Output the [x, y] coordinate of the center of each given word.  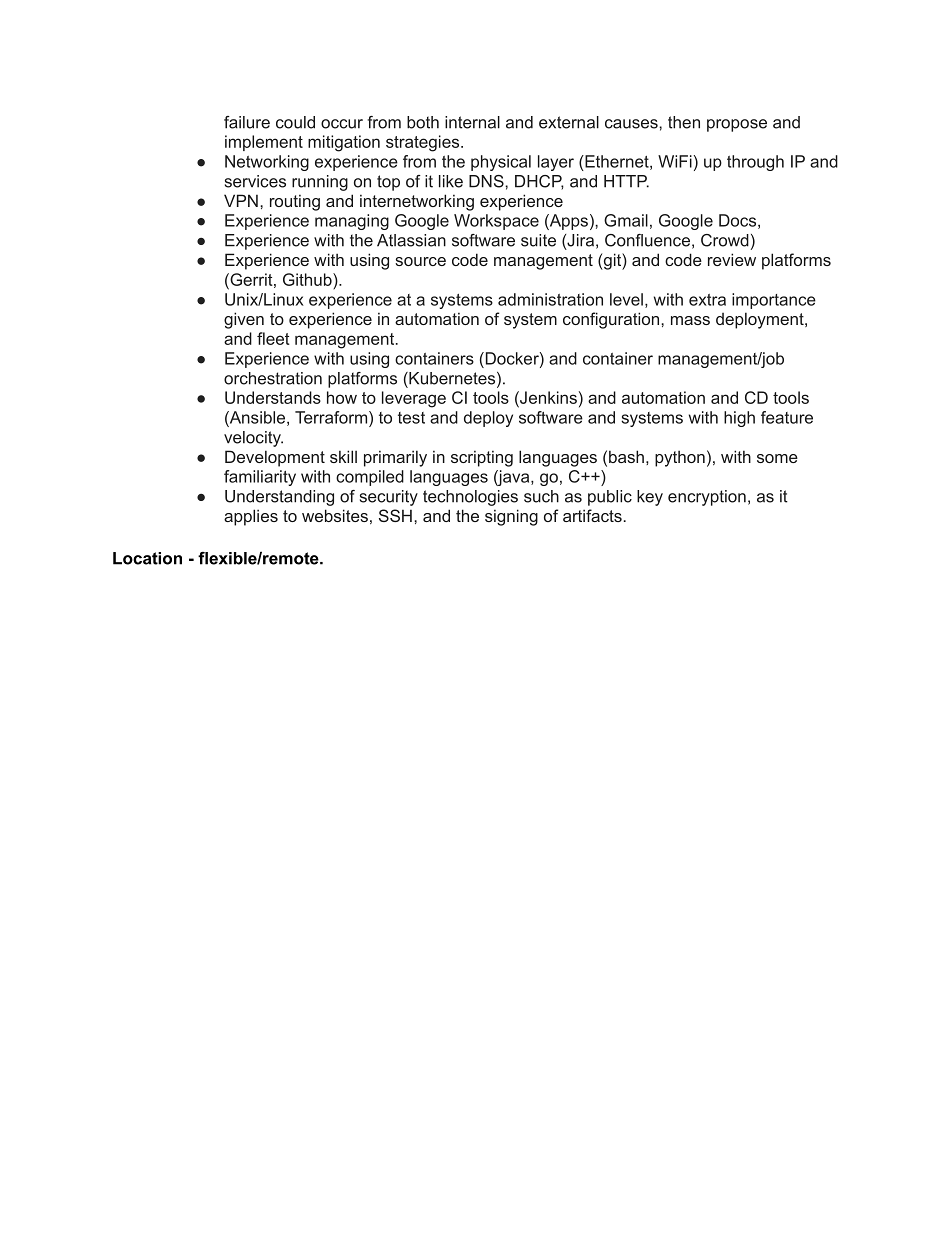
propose [737, 125]
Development [275, 458]
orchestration [273, 378]
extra [707, 300]
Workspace [496, 222]
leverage [414, 399]
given [244, 320]
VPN [241, 200]
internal [472, 122]
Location [147, 558]
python [680, 458]
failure [247, 122]
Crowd [725, 240]
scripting [482, 458]
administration [550, 299]
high [739, 419]
